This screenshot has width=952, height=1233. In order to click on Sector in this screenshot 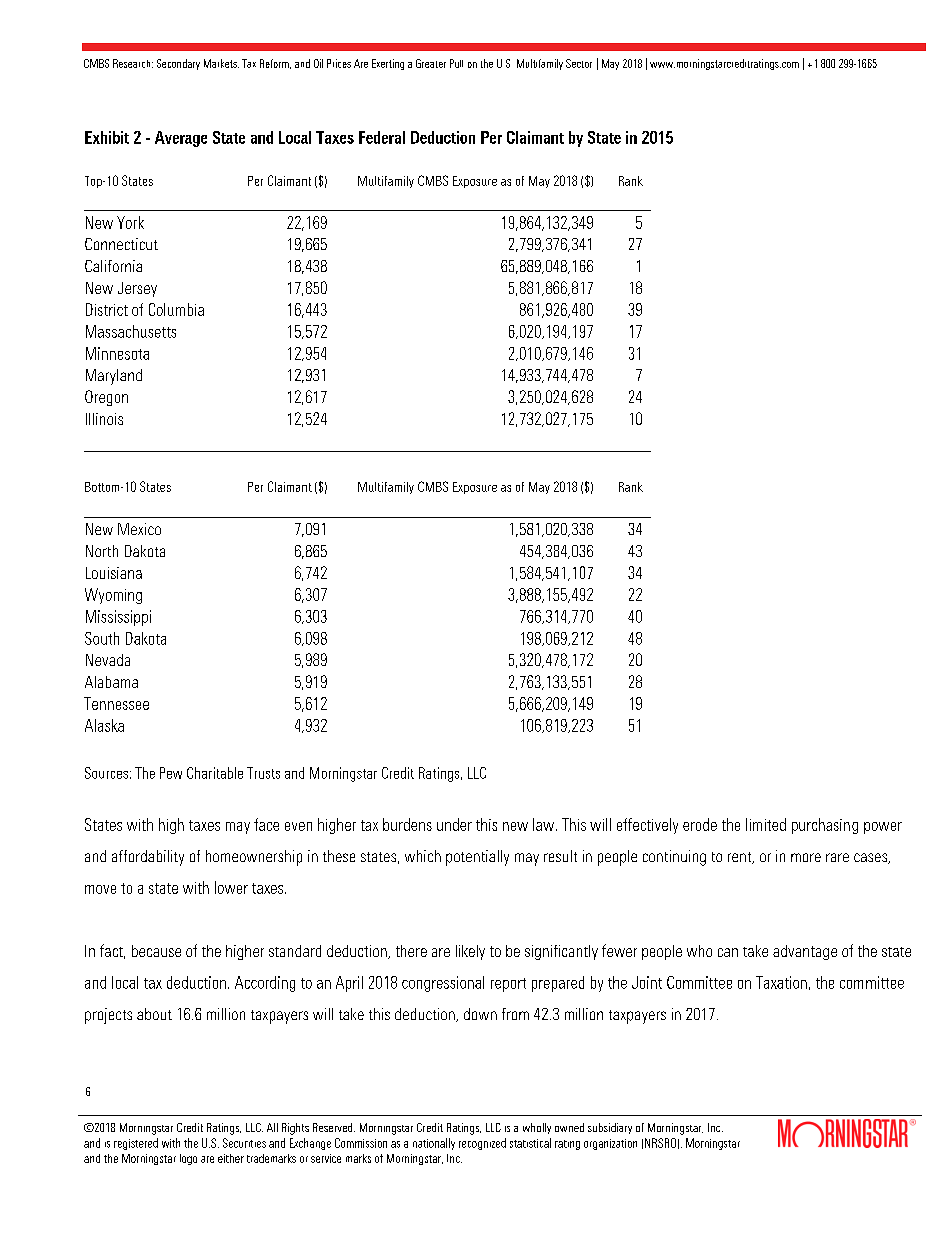, I will do `click(579, 63)`.
